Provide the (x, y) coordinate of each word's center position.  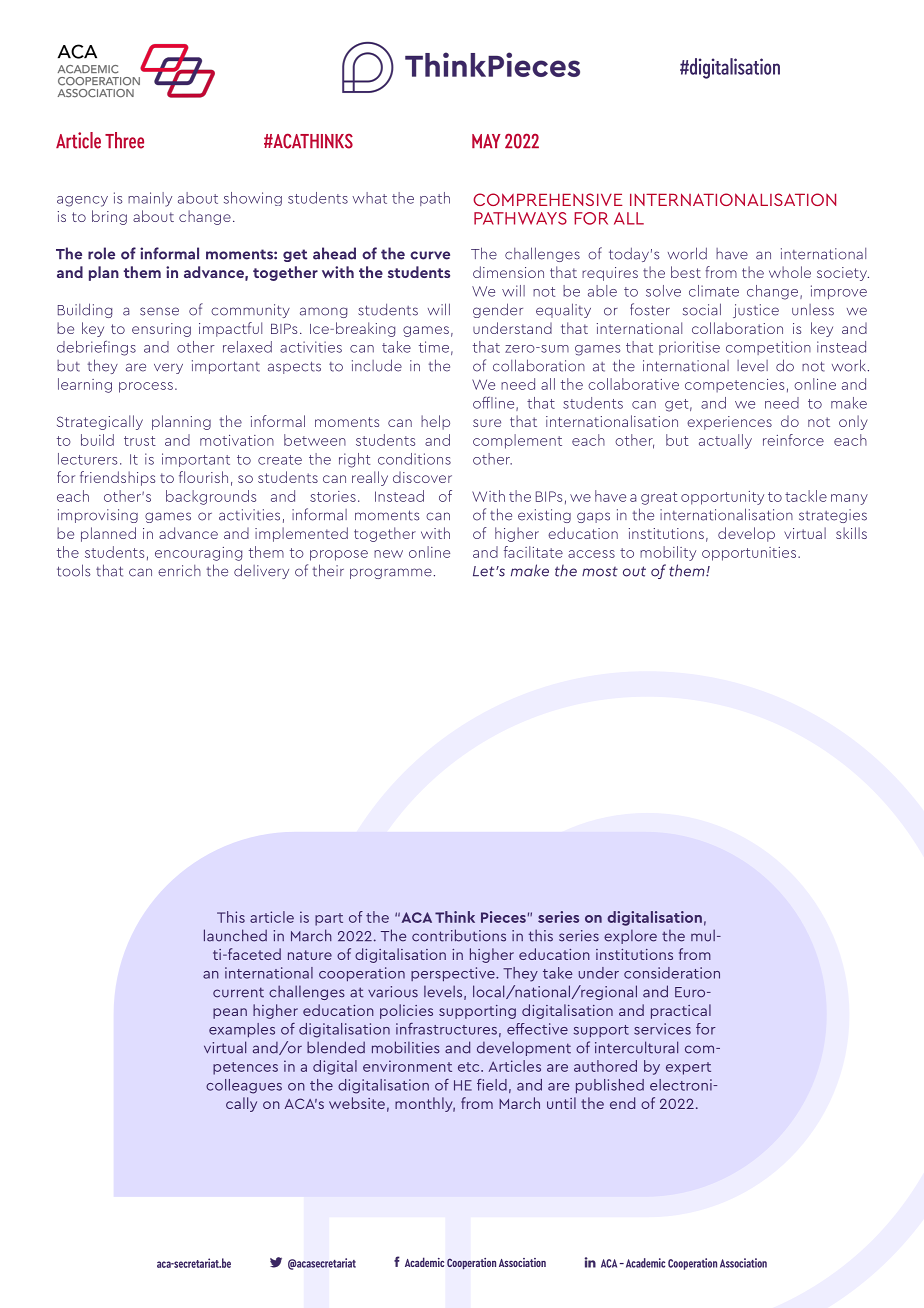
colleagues (244, 1086)
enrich (179, 571)
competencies (734, 386)
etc (470, 1067)
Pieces (503, 917)
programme (391, 573)
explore (630, 937)
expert (688, 1068)
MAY (486, 141)
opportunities (750, 554)
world (687, 253)
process (146, 387)
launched (235, 935)
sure (487, 423)
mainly (150, 199)
